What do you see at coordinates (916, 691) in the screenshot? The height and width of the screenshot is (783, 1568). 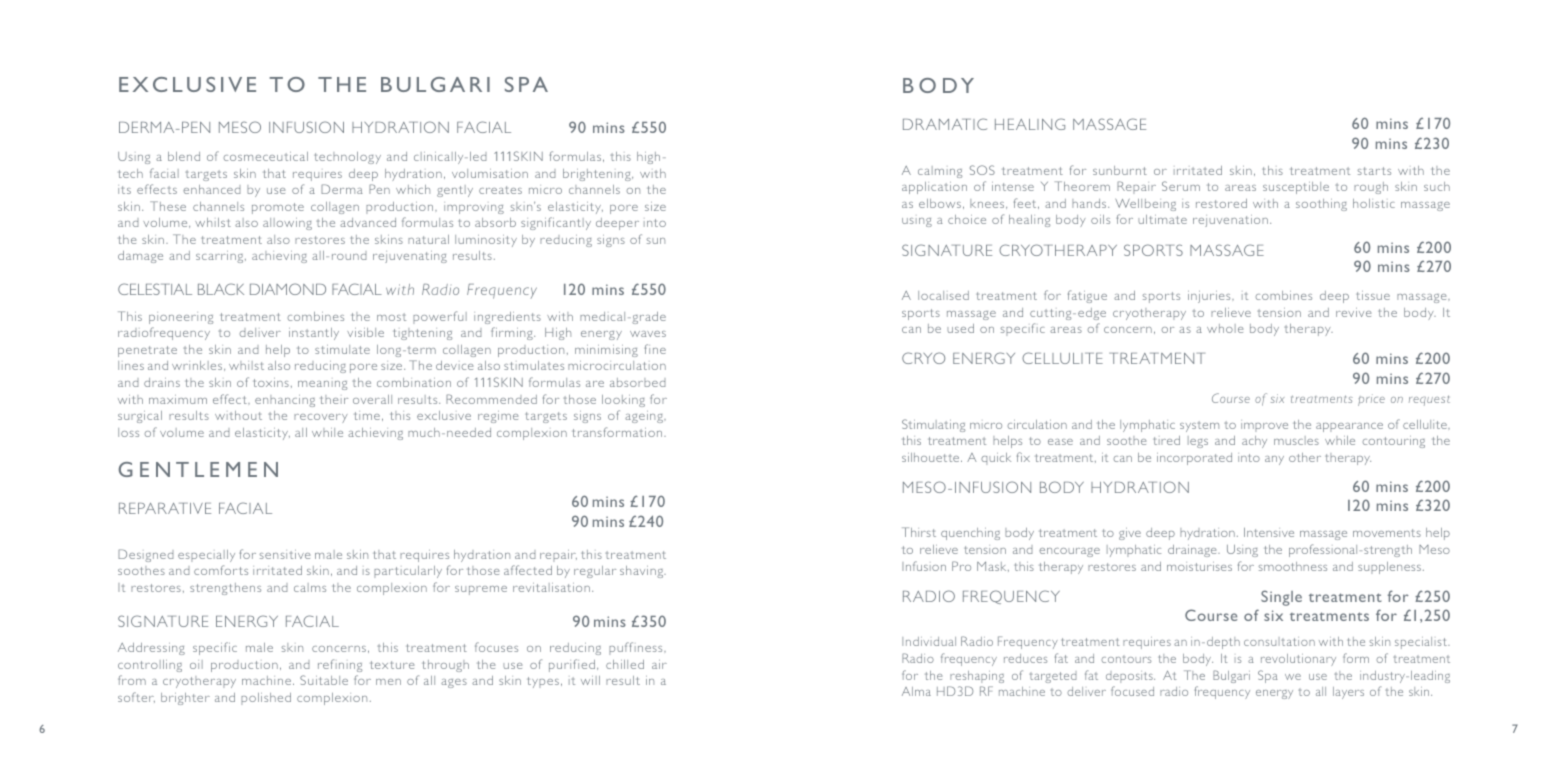 I see `Alma` at bounding box center [916, 691].
